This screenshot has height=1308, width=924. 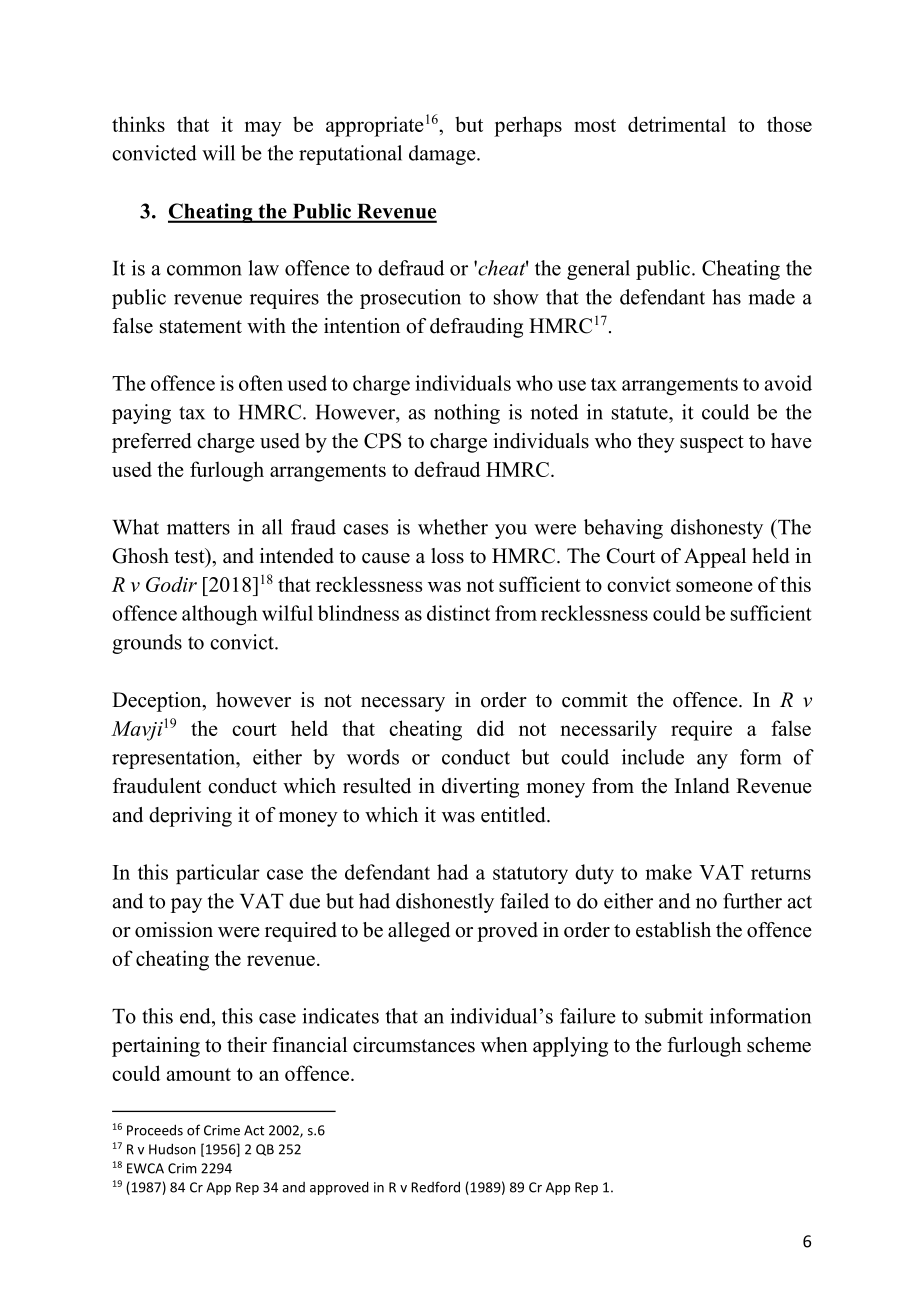 I want to click on diverting, so click(x=480, y=788).
